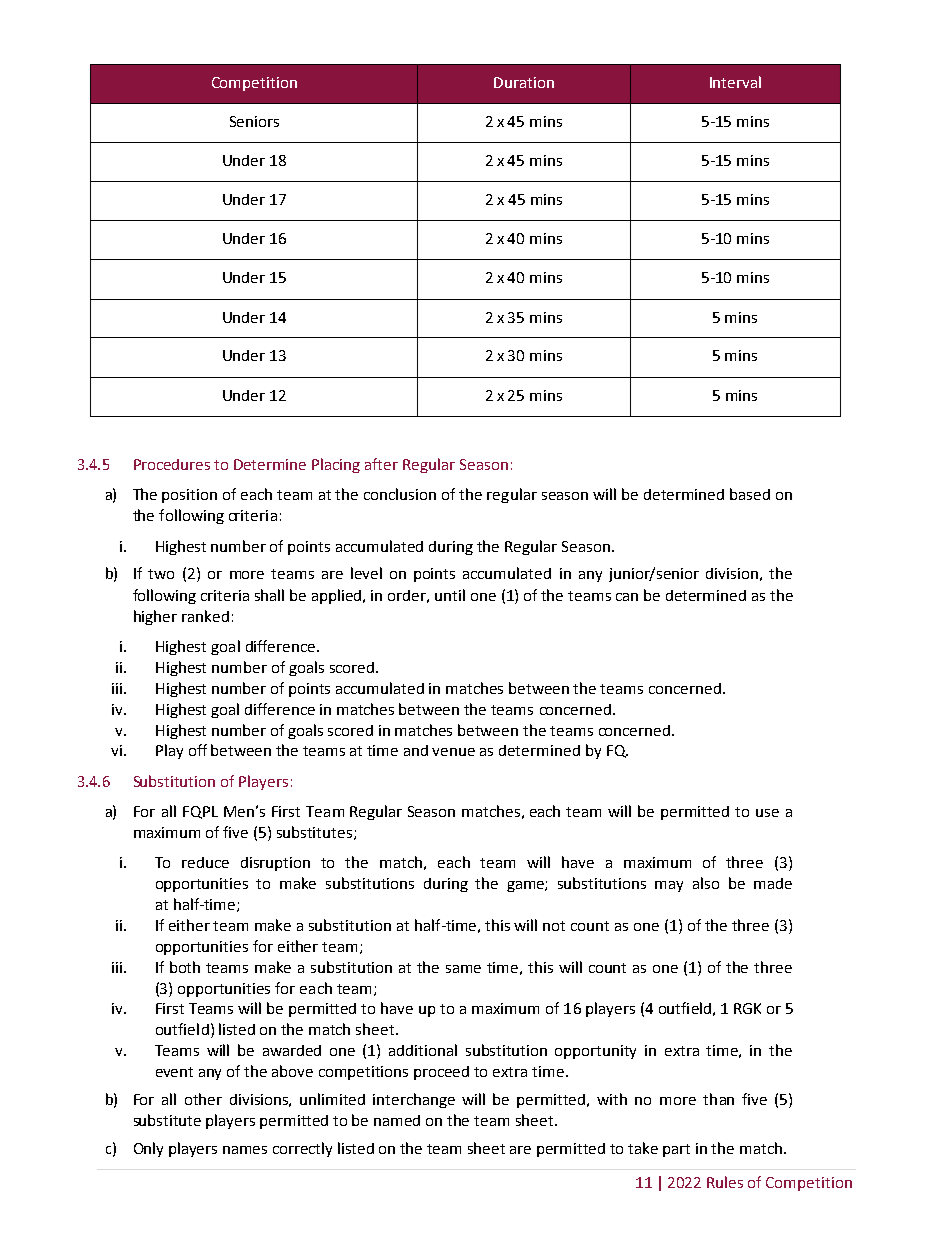 This page has width=952, height=1233. What do you see at coordinates (750, 494) in the page?
I see `based` at bounding box center [750, 494].
